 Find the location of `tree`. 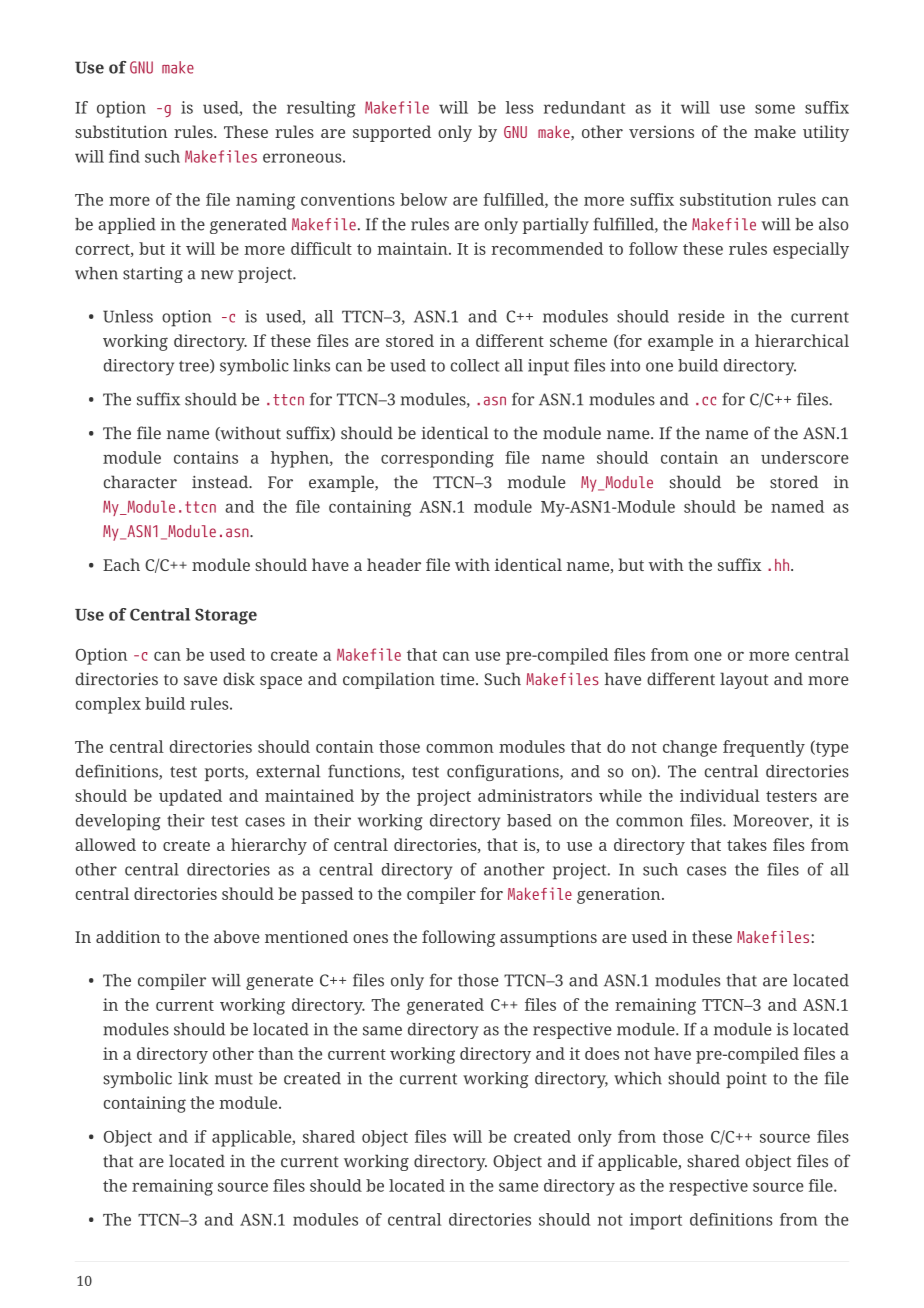

tree is located at coordinates (195, 366).
